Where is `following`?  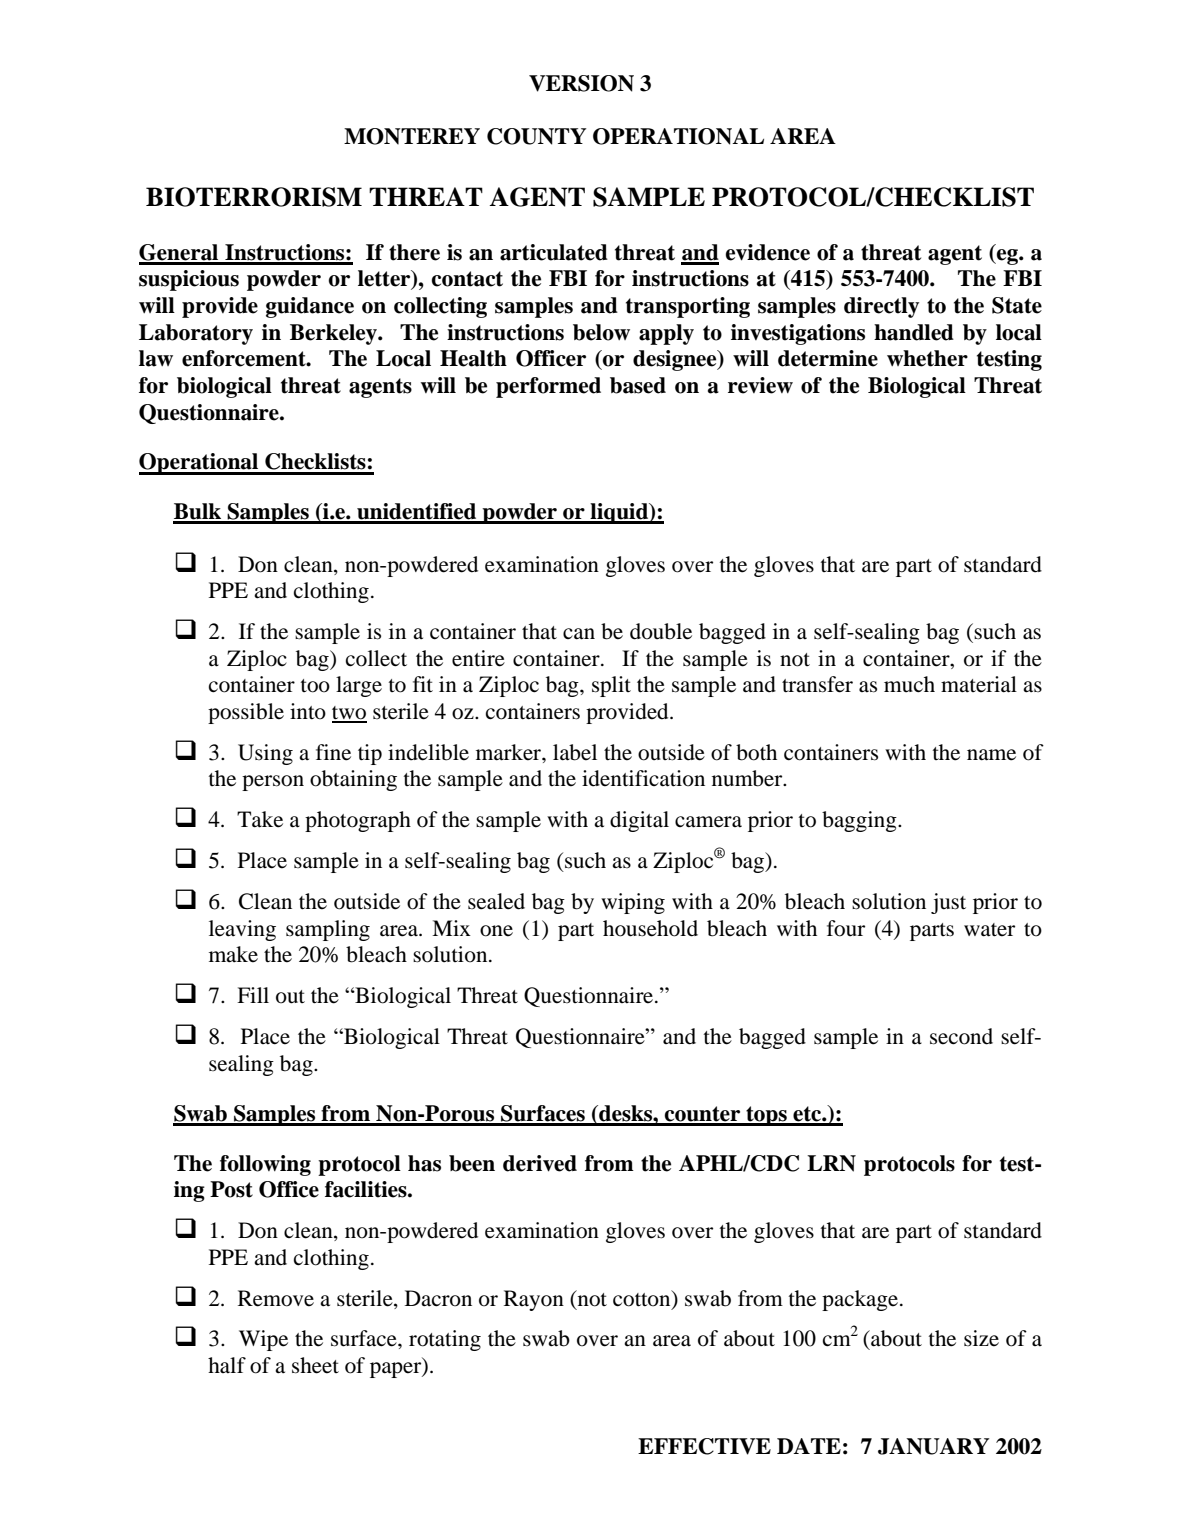 following is located at coordinates (265, 1165).
